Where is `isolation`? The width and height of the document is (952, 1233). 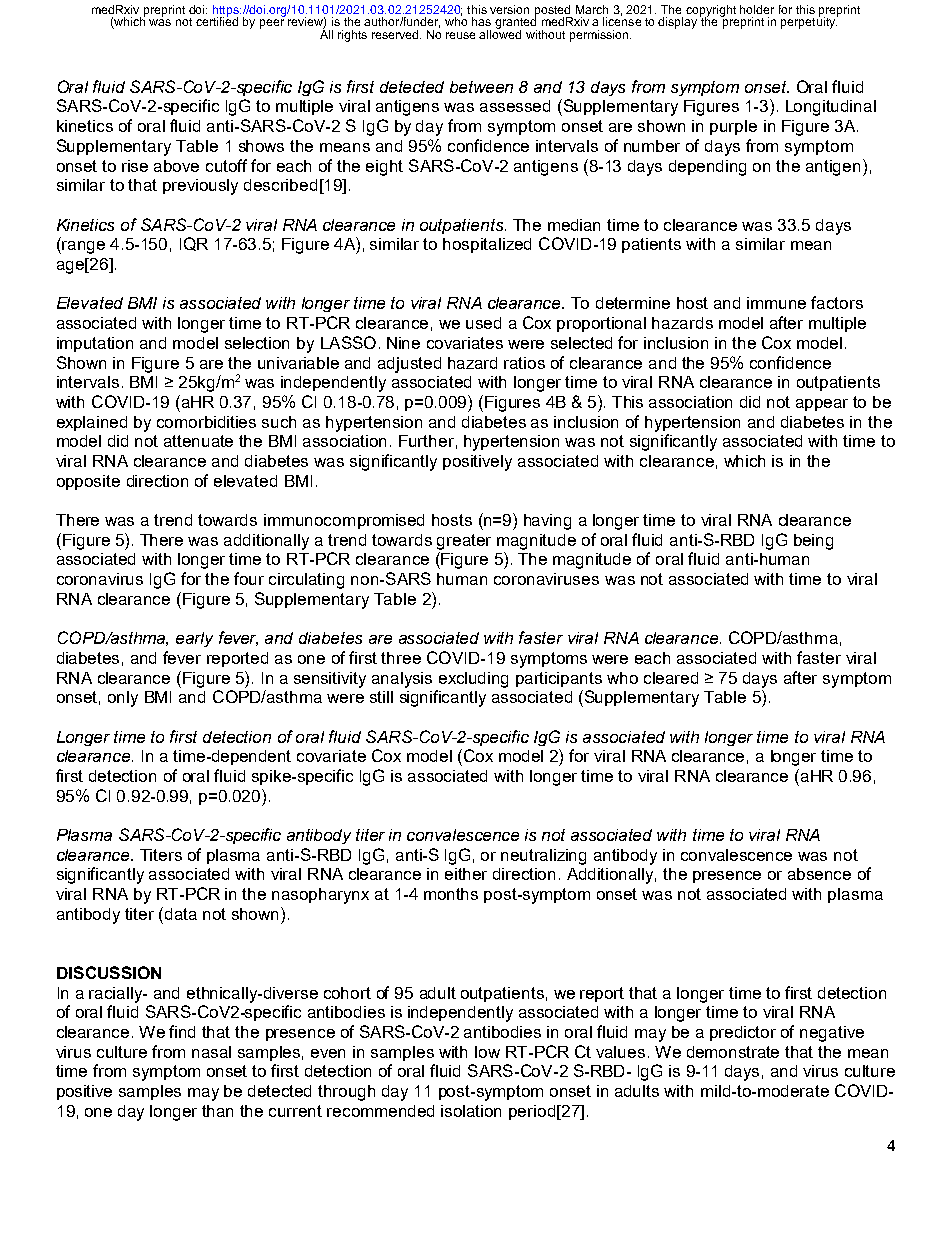 isolation is located at coordinates (471, 1111).
